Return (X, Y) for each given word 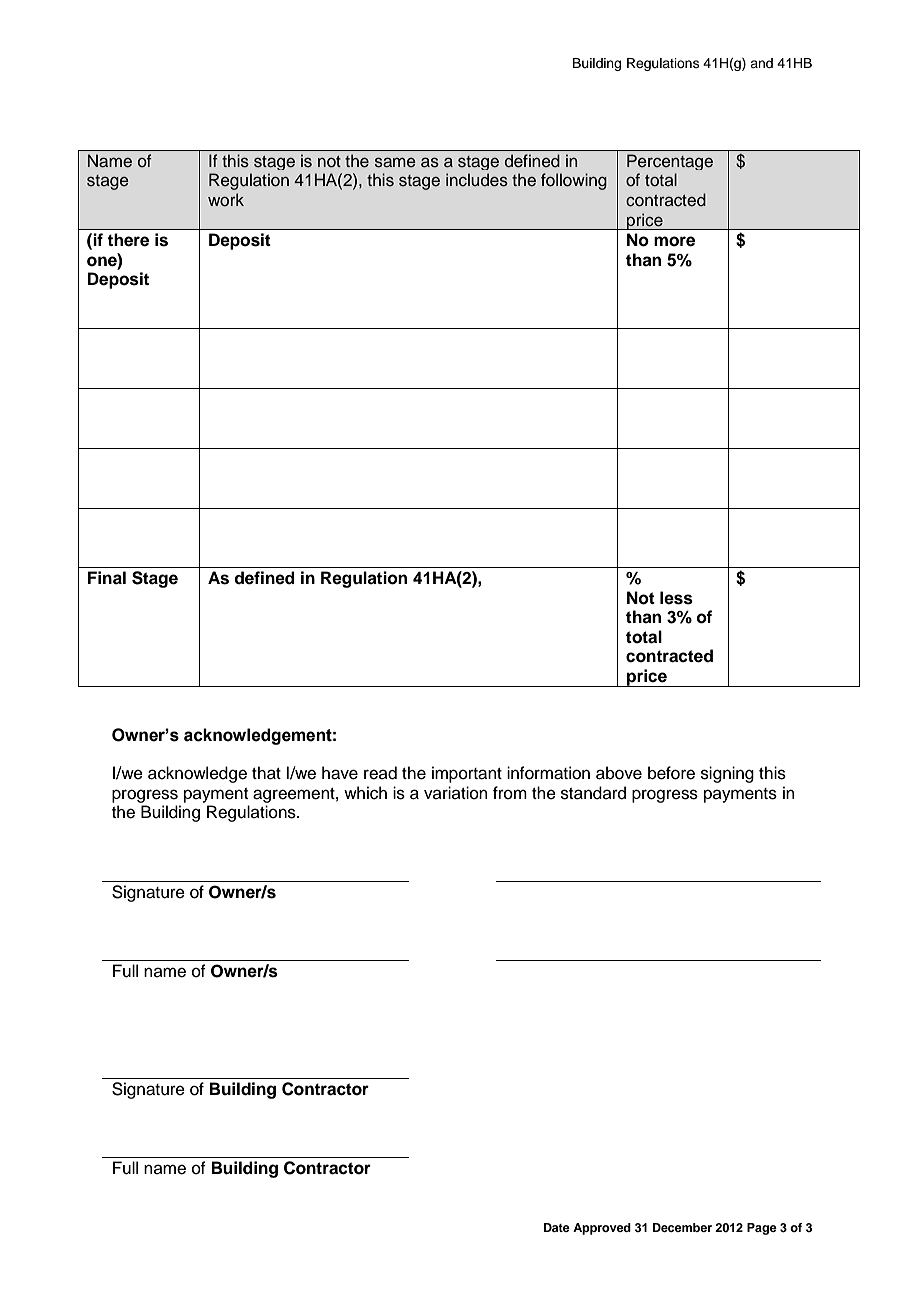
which (365, 793)
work (226, 200)
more (674, 241)
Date (557, 1227)
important (467, 774)
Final (107, 578)
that (266, 773)
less (676, 598)
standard (593, 793)
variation (456, 793)
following (574, 181)
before (671, 773)
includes (477, 180)
